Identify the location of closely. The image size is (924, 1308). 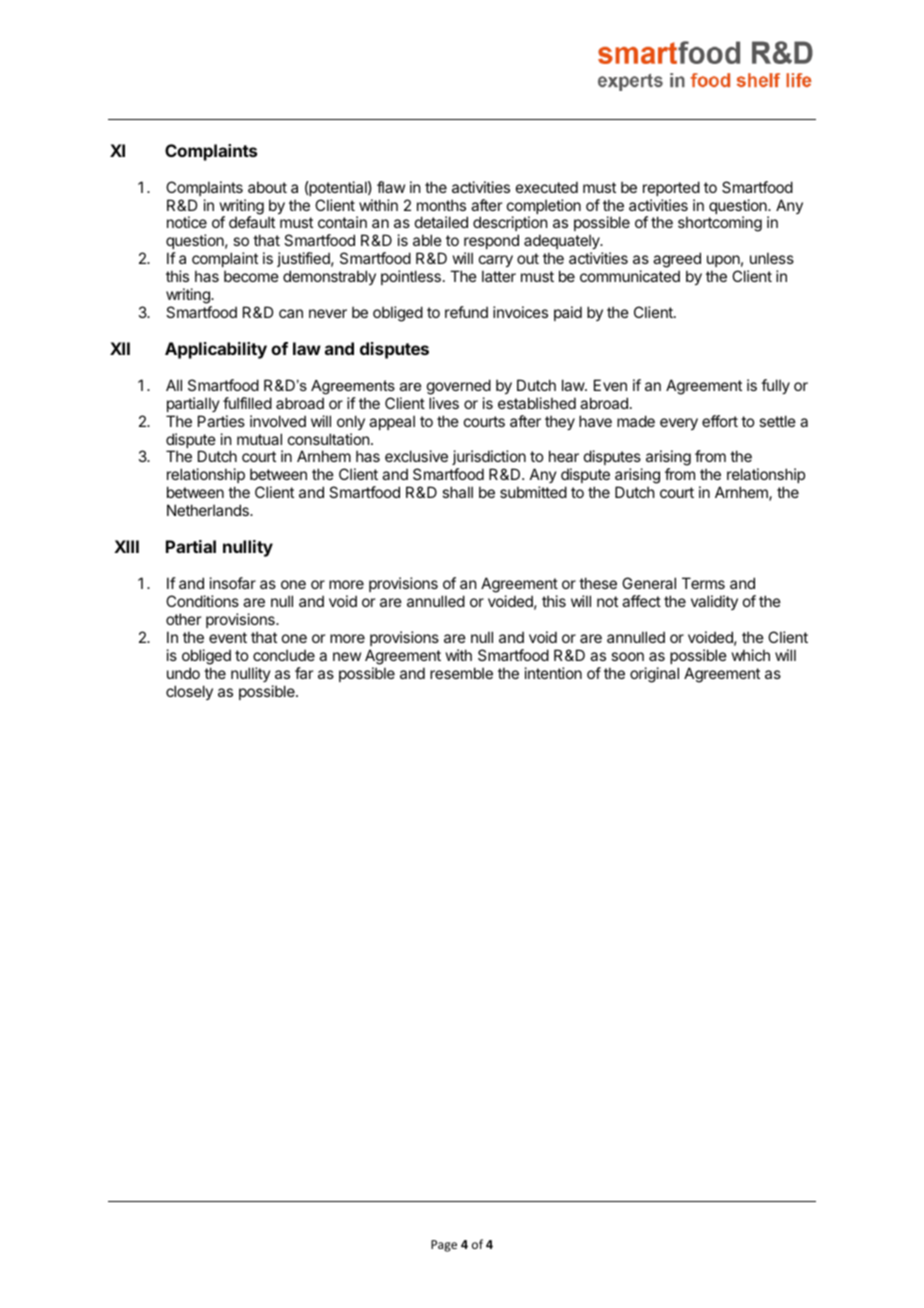
(189, 692).
